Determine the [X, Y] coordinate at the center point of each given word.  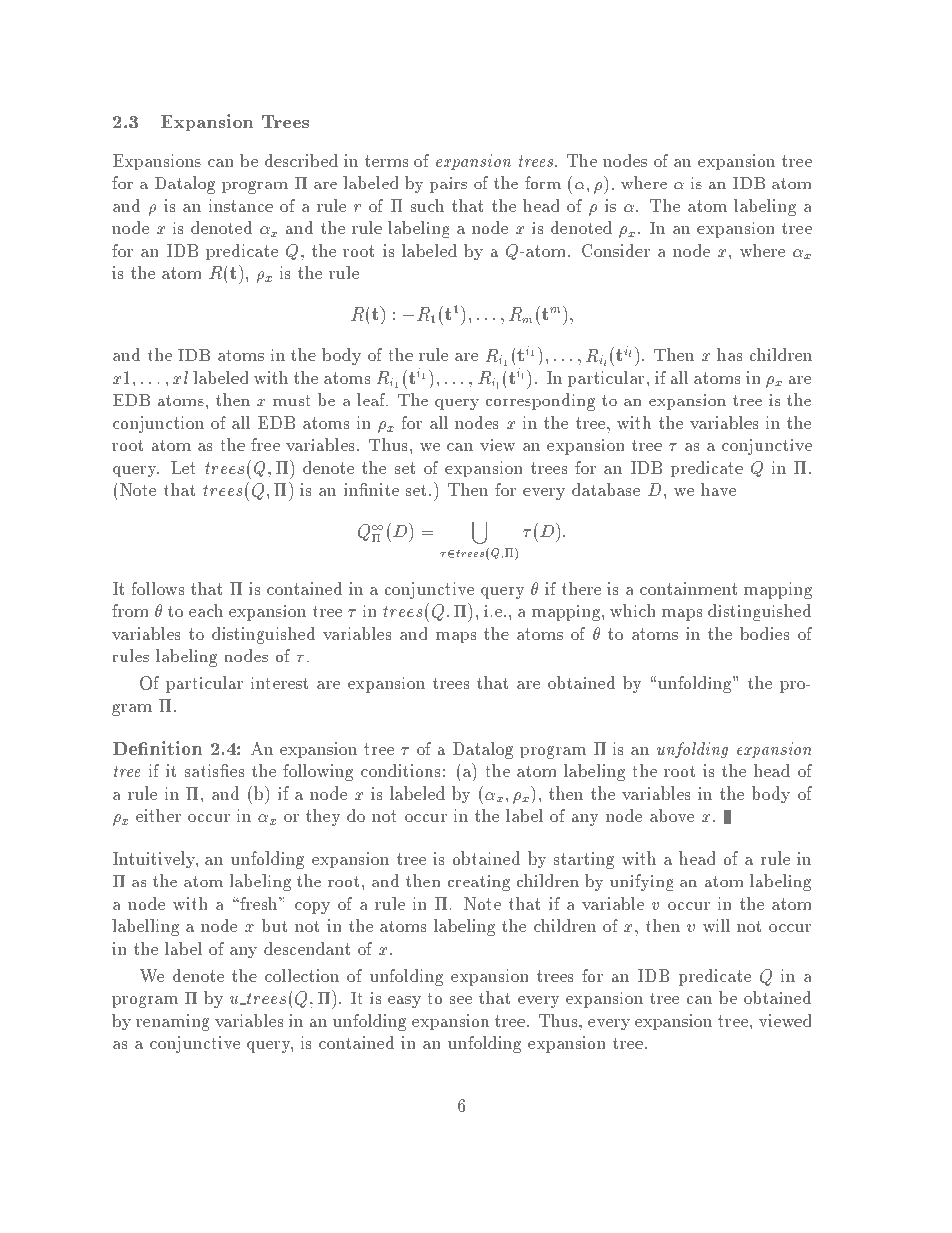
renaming [172, 1022]
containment [688, 588]
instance [241, 205]
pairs [448, 185]
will [716, 925]
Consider [616, 250]
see [461, 1000]
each [206, 610]
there [581, 588]
